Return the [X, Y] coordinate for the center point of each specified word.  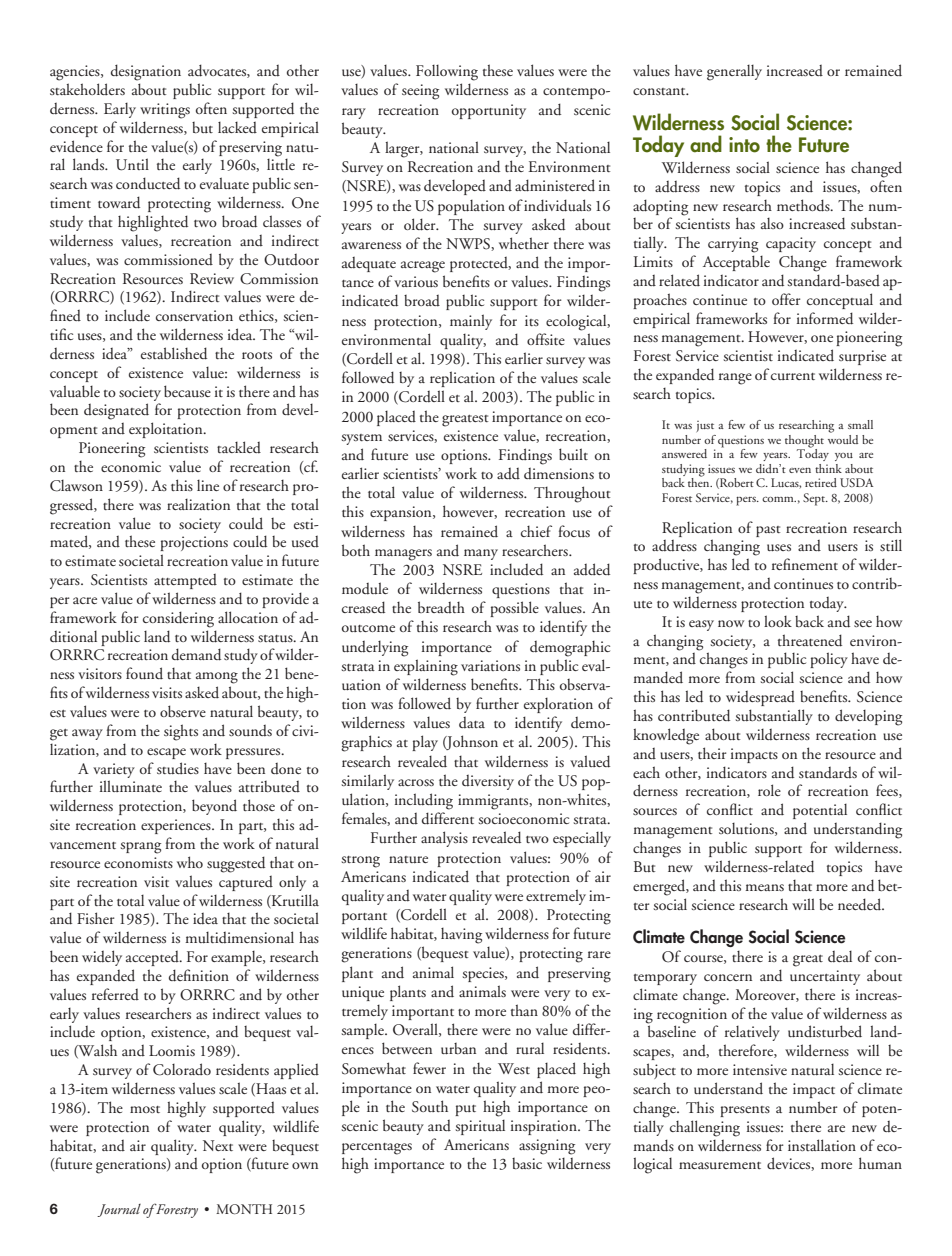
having [461, 936]
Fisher [96, 918]
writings [165, 111]
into [744, 145]
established [174, 353]
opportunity [489, 111]
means [764, 887]
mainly [471, 322]
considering [178, 619]
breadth [441, 607]
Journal [119, 1210]
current [793, 376]
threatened [810, 640]
